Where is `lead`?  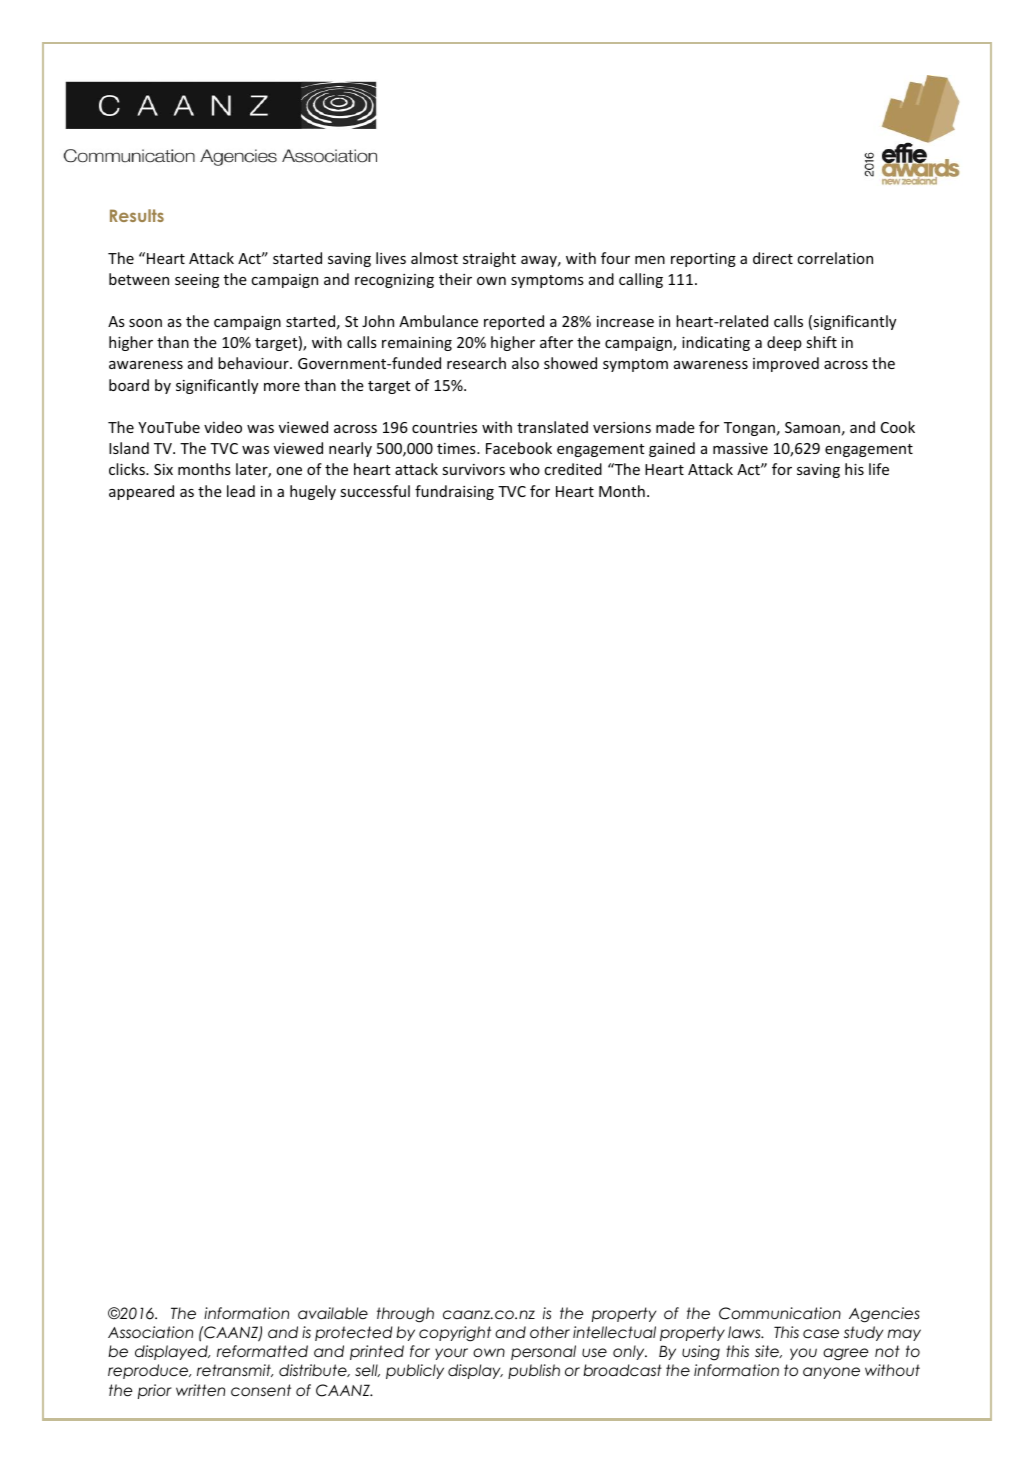 lead is located at coordinates (241, 491).
